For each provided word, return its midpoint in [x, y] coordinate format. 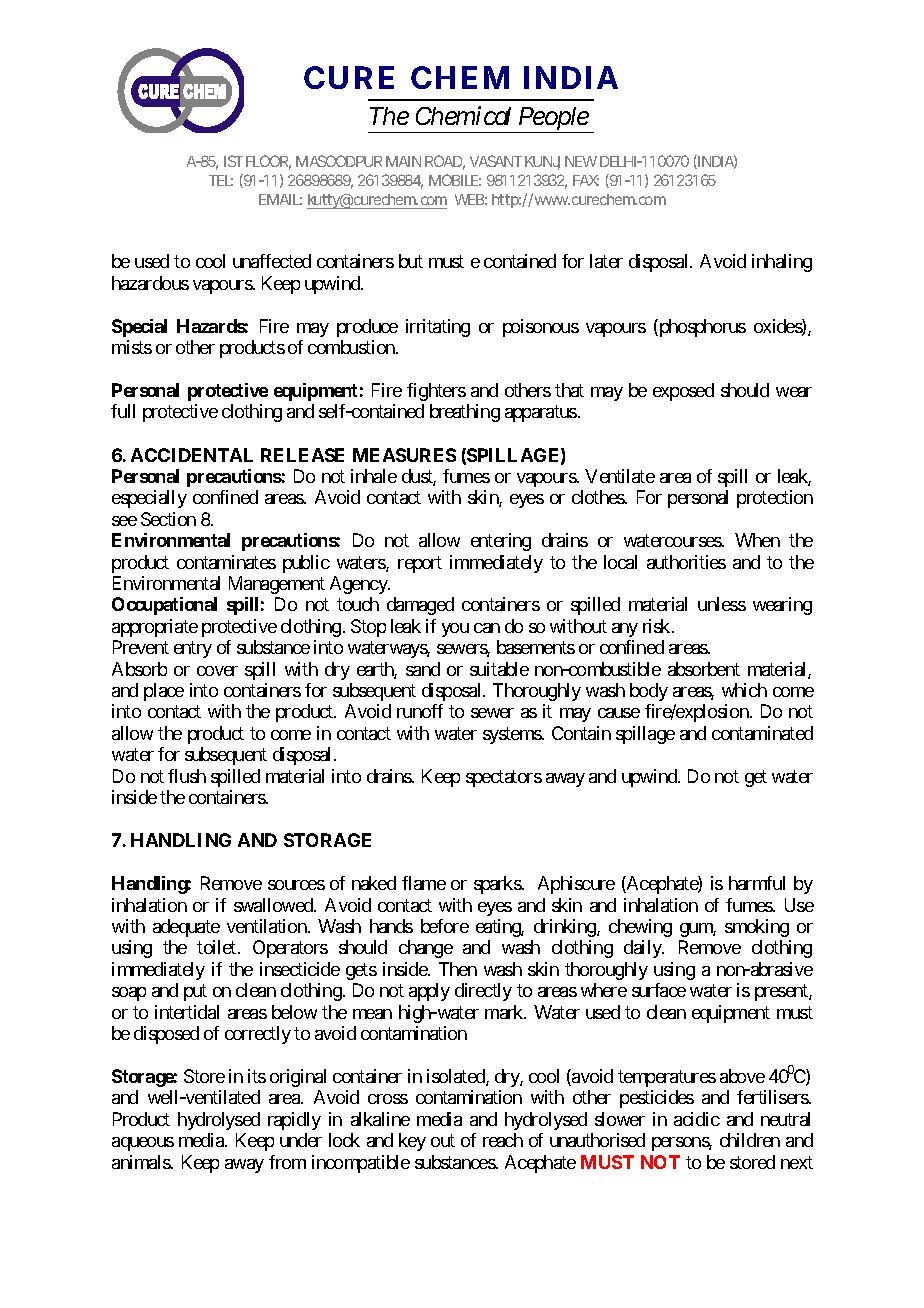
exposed [683, 392]
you [455, 630]
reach [503, 1140]
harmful [757, 883]
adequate [186, 928]
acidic [697, 1119]
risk [658, 626]
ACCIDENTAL [192, 455]
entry [193, 650]
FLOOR [268, 162]
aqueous [143, 1144]
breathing [465, 413]
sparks [498, 885]
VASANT [496, 161]
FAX [586, 180]
